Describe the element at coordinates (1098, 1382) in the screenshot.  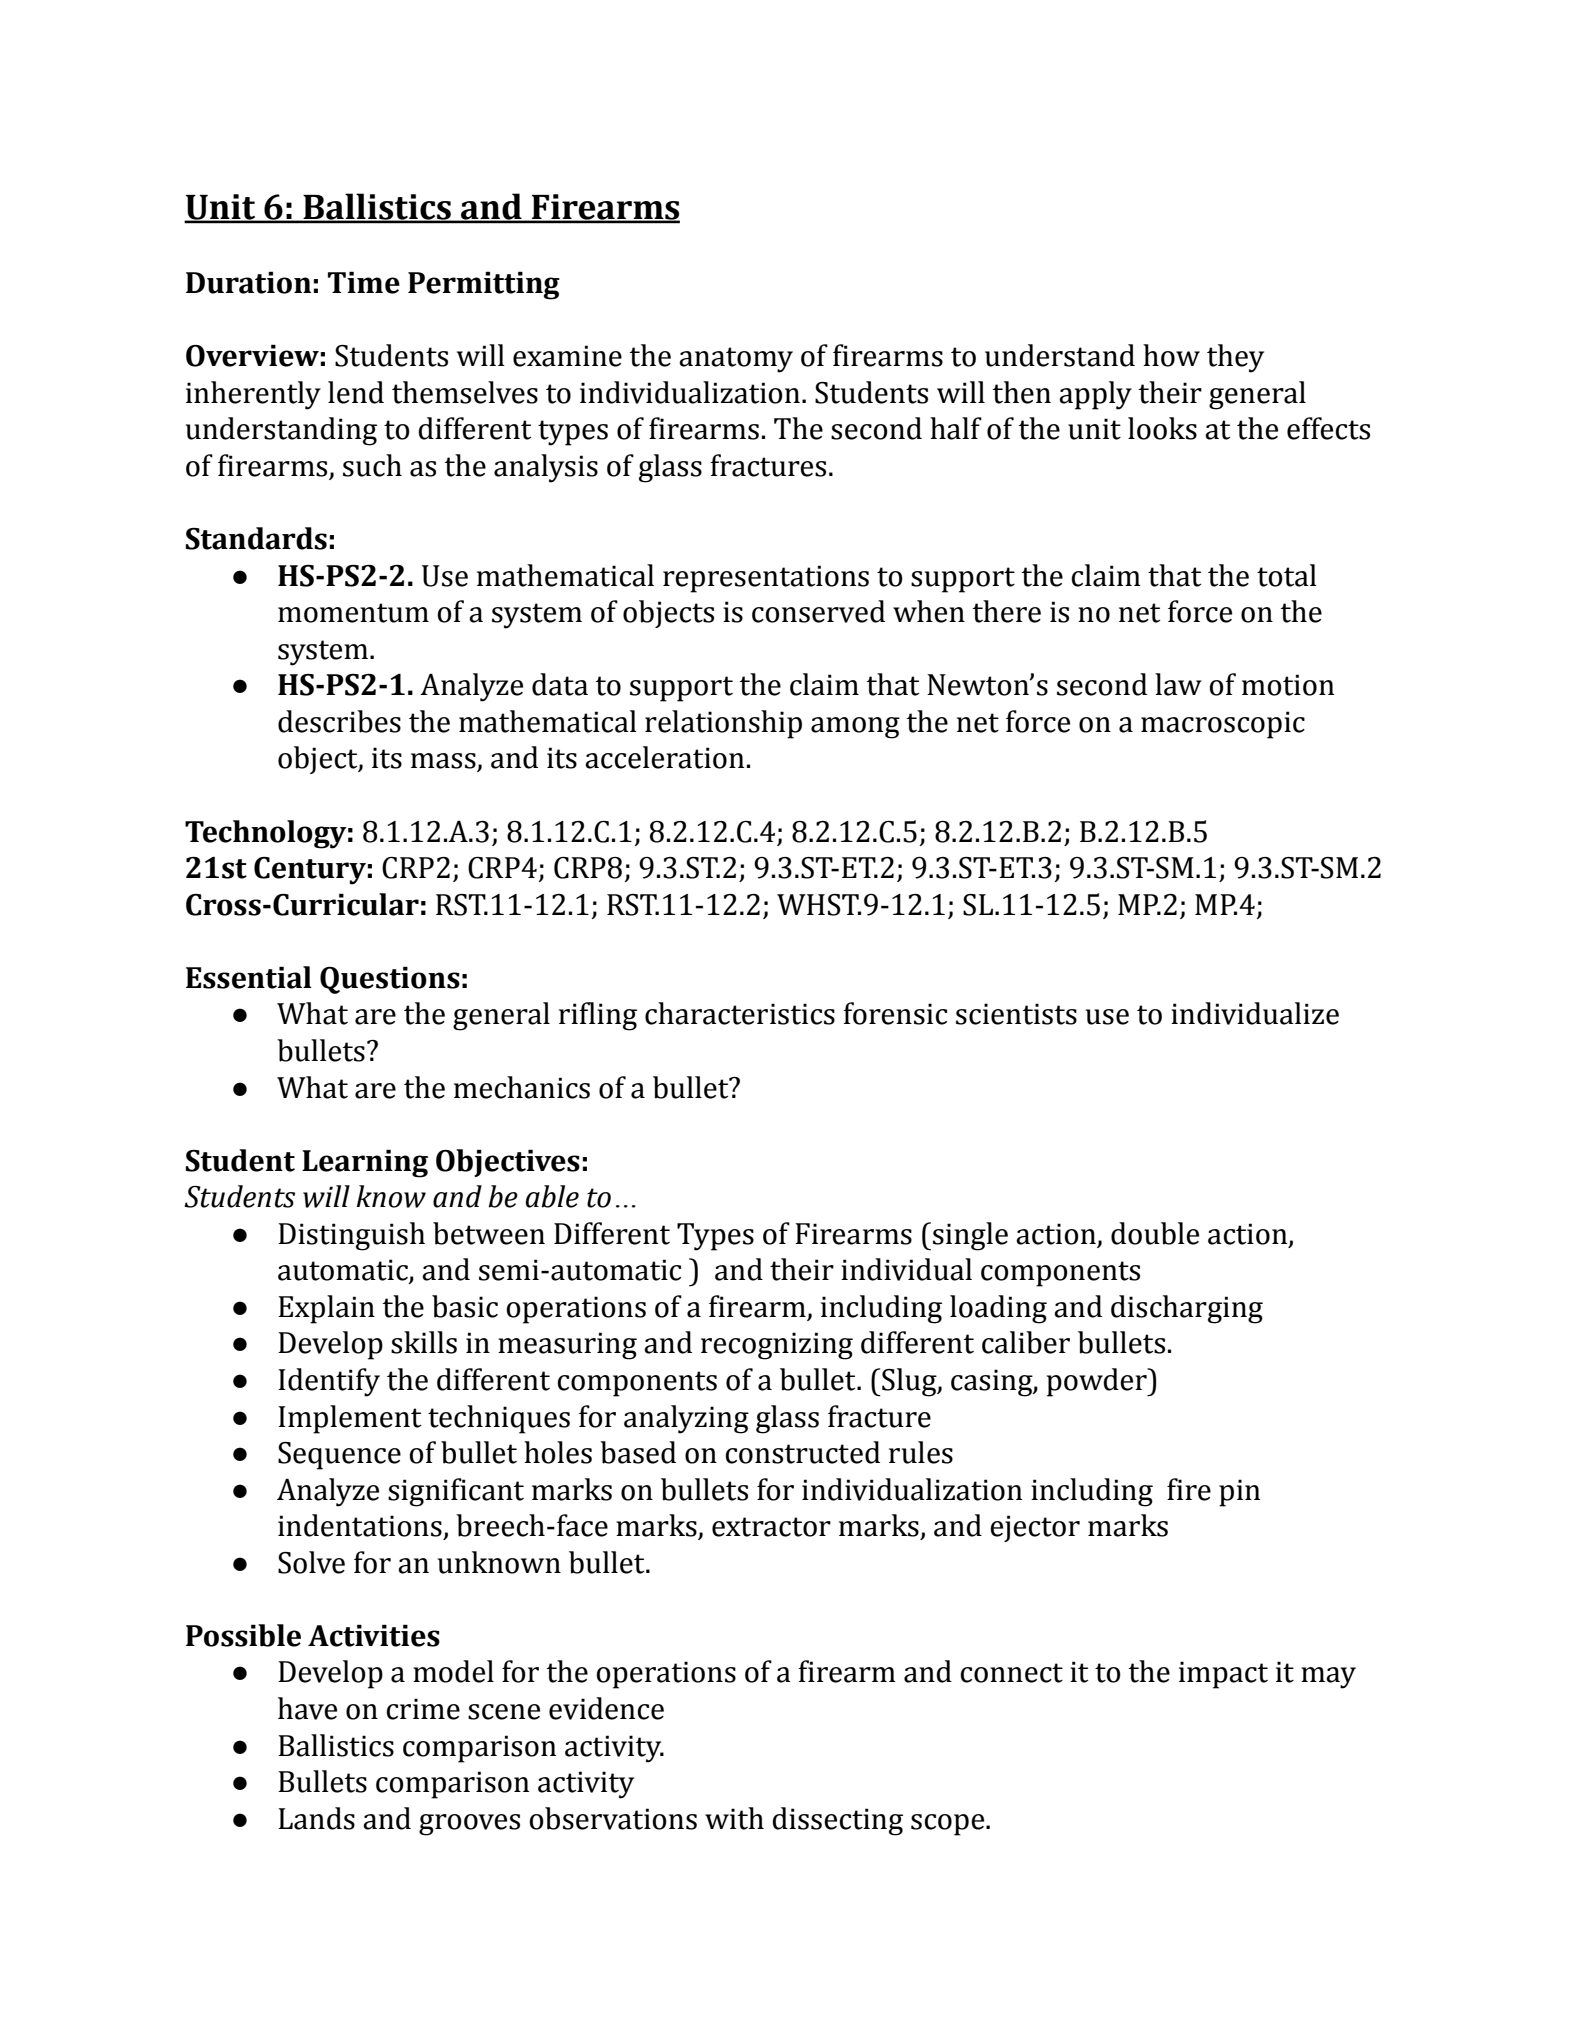
I see `powder` at that location.
